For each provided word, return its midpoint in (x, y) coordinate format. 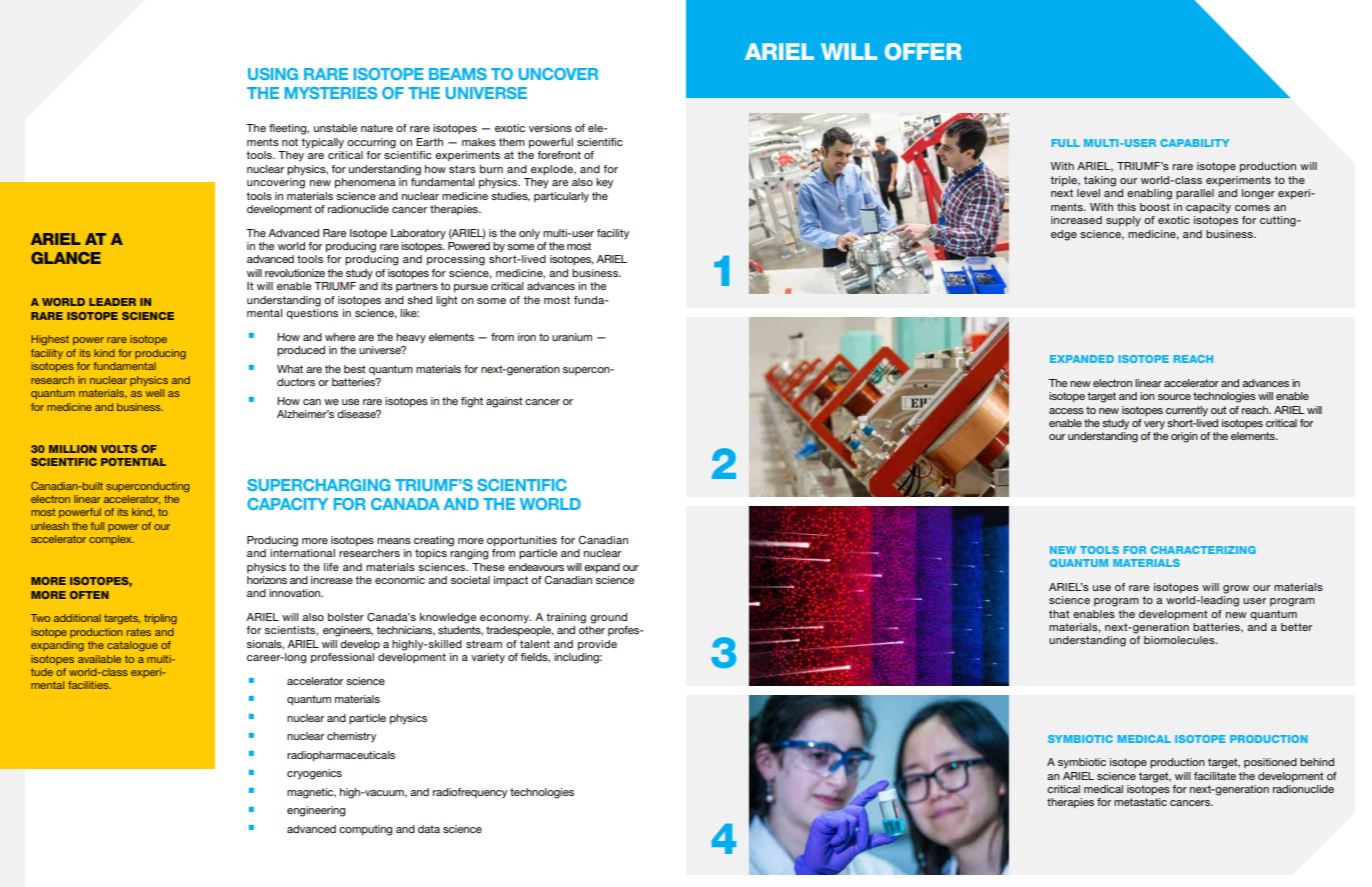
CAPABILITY (1194, 143)
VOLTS (119, 449)
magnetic (311, 793)
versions (550, 128)
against (504, 402)
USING (273, 74)
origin (1184, 437)
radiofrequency (470, 793)
